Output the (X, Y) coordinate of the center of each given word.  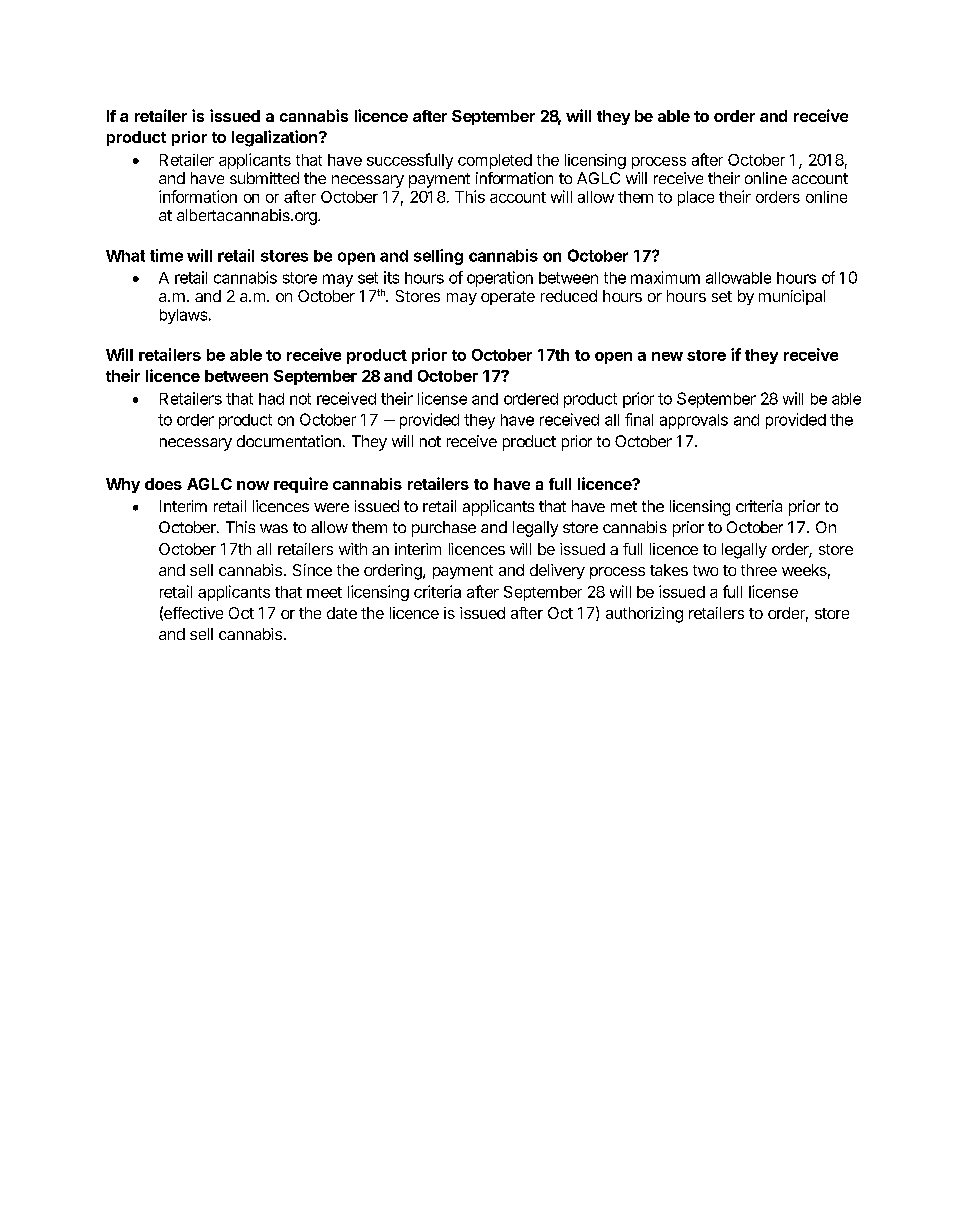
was (274, 528)
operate (508, 298)
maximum (665, 277)
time (166, 255)
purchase (444, 529)
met (624, 506)
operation (500, 279)
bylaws (183, 316)
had (271, 399)
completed (495, 161)
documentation (289, 441)
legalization (276, 138)
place (696, 198)
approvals (694, 421)
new (667, 356)
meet (324, 592)
